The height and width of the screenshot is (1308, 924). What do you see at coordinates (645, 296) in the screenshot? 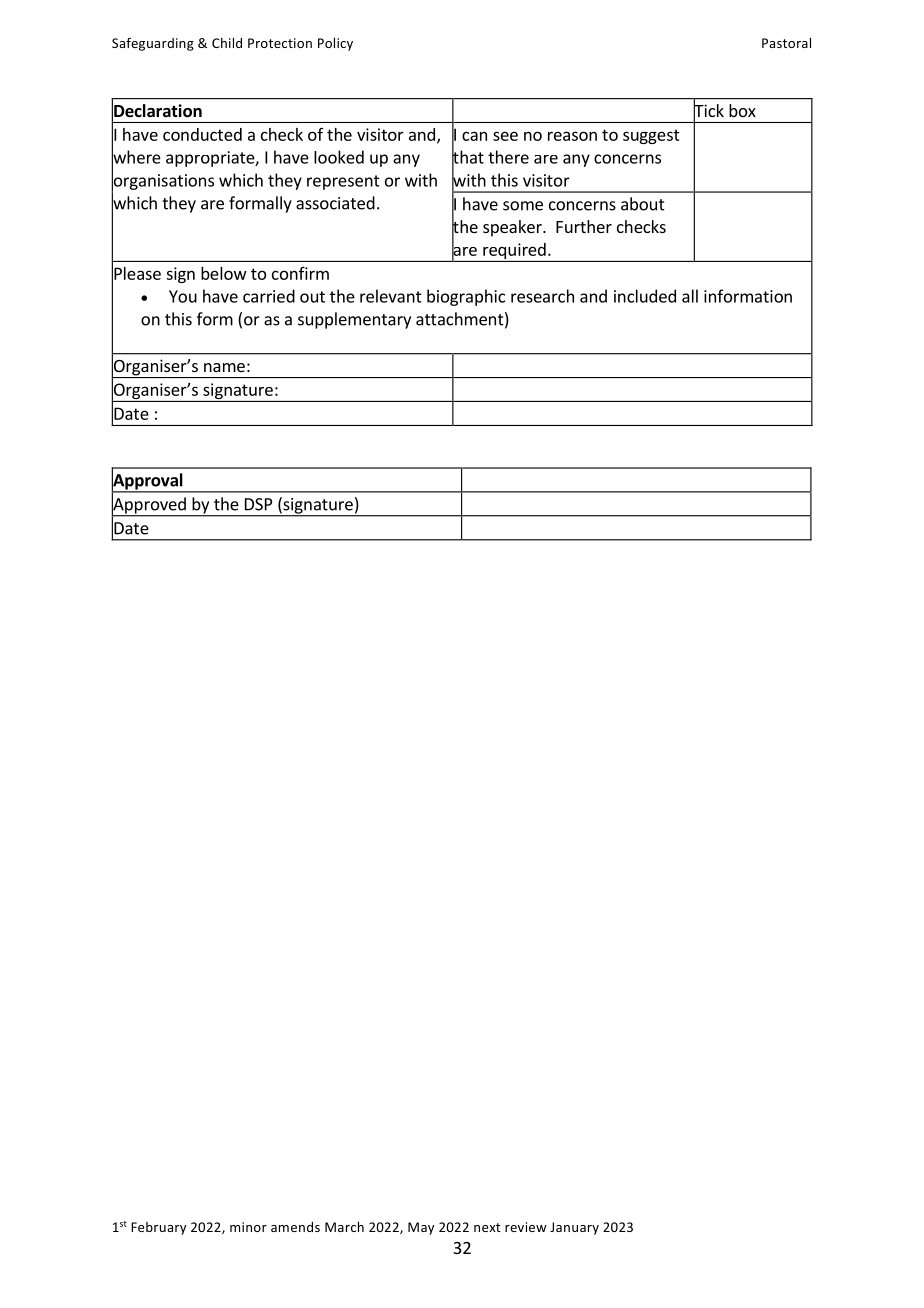
I see `included` at bounding box center [645, 296].
